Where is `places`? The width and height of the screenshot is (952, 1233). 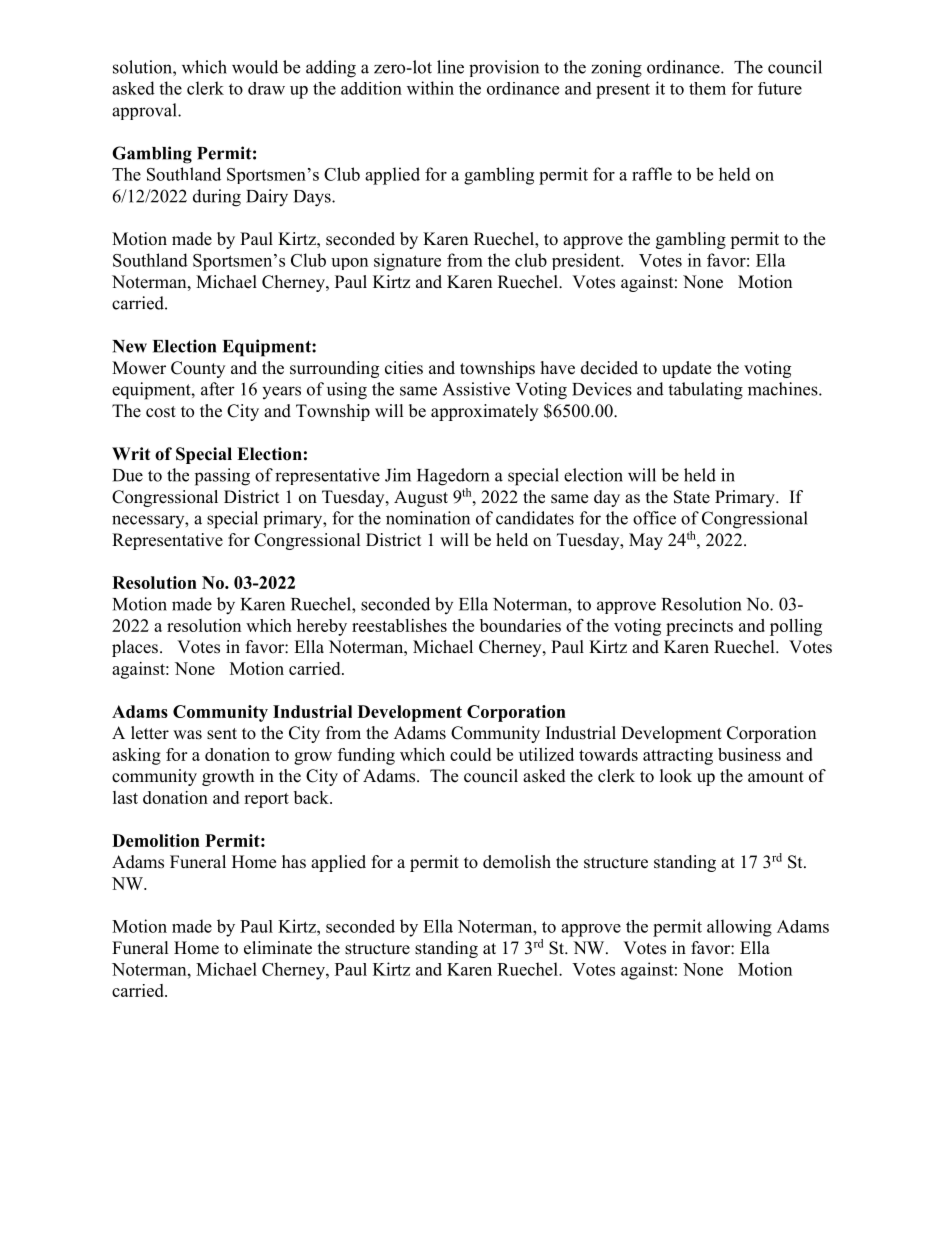
places is located at coordinates (135, 648).
